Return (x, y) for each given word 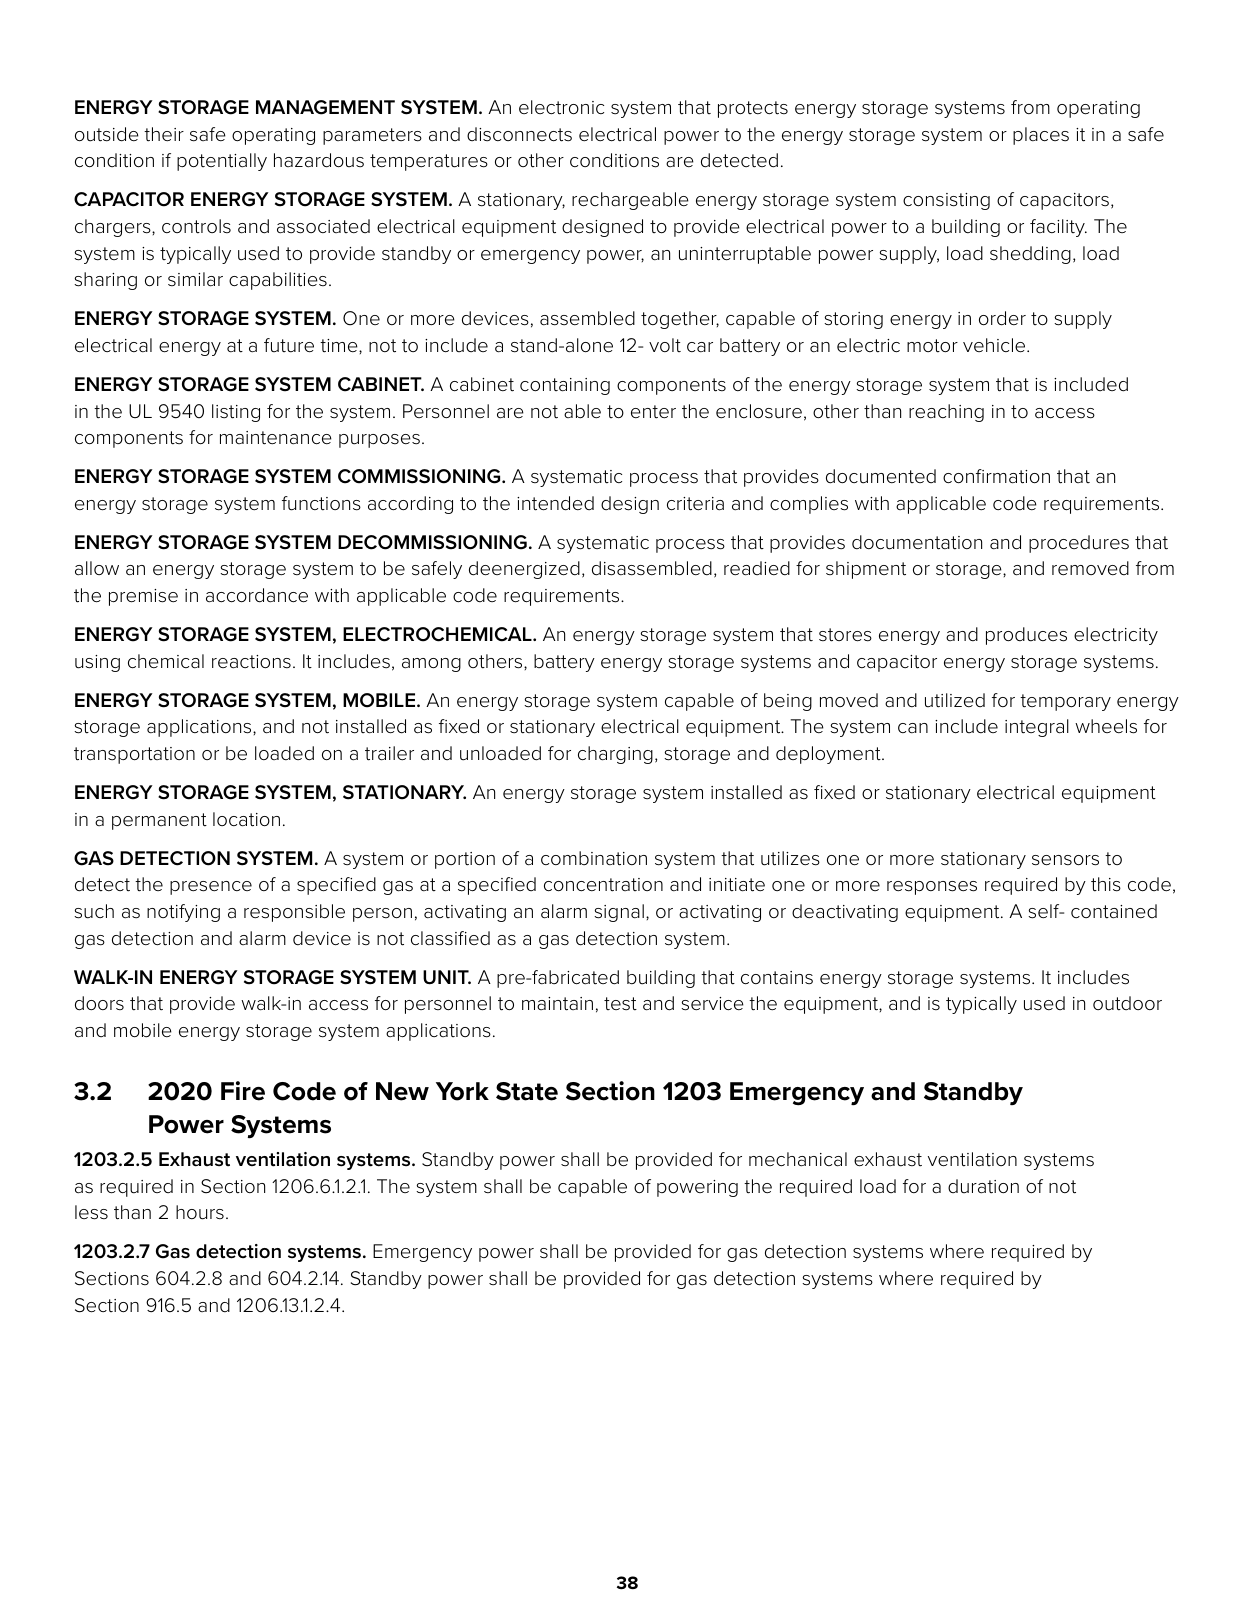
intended (555, 503)
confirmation (996, 476)
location (246, 819)
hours (200, 1212)
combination (594, 858)
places (1041, 136)
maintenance (276, 438)
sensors (1065, 860)
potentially (222, 162)
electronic (561, 107)
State (527, 1091)
